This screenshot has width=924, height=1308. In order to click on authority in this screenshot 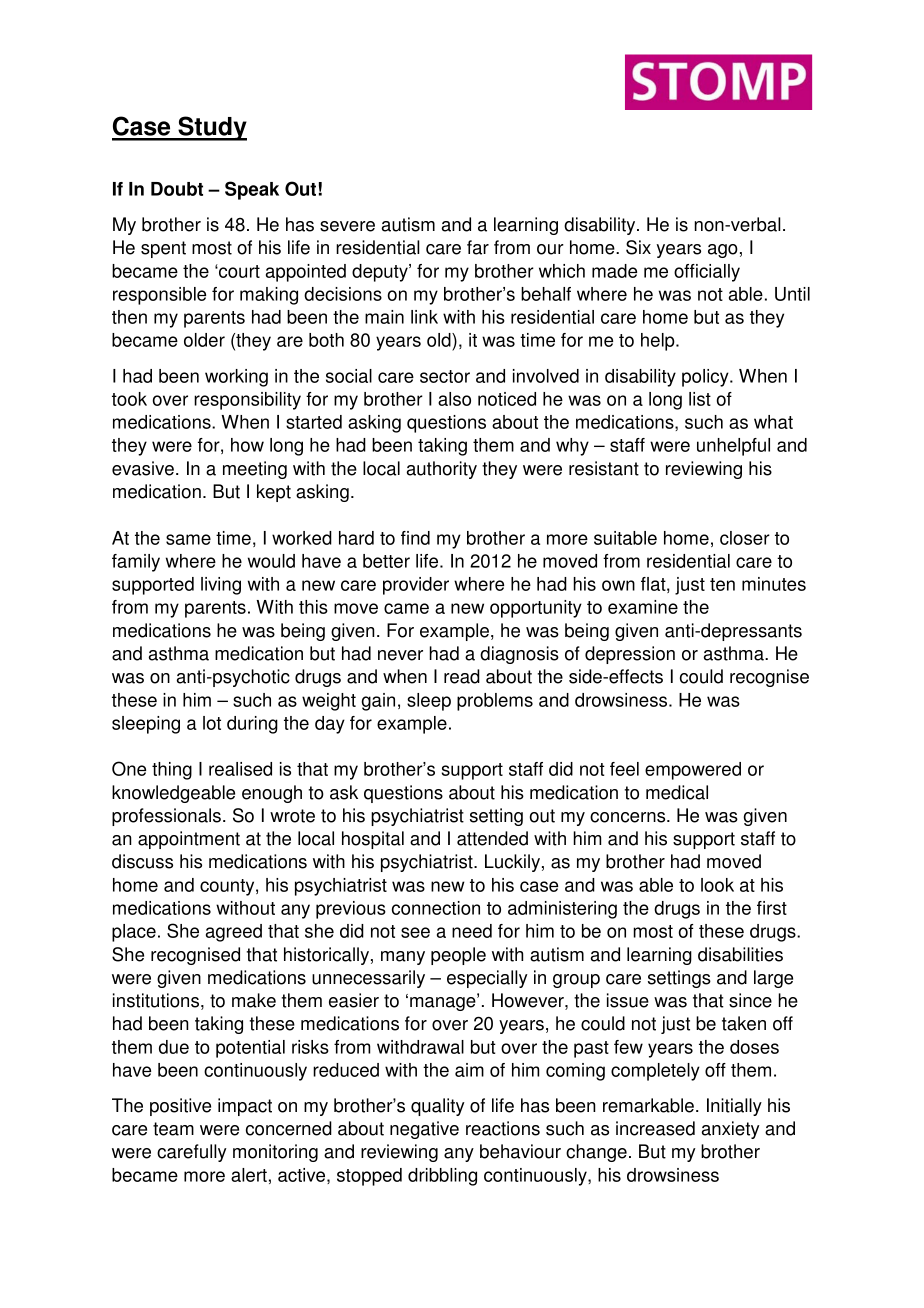, I will do `click(442, 470)`.
